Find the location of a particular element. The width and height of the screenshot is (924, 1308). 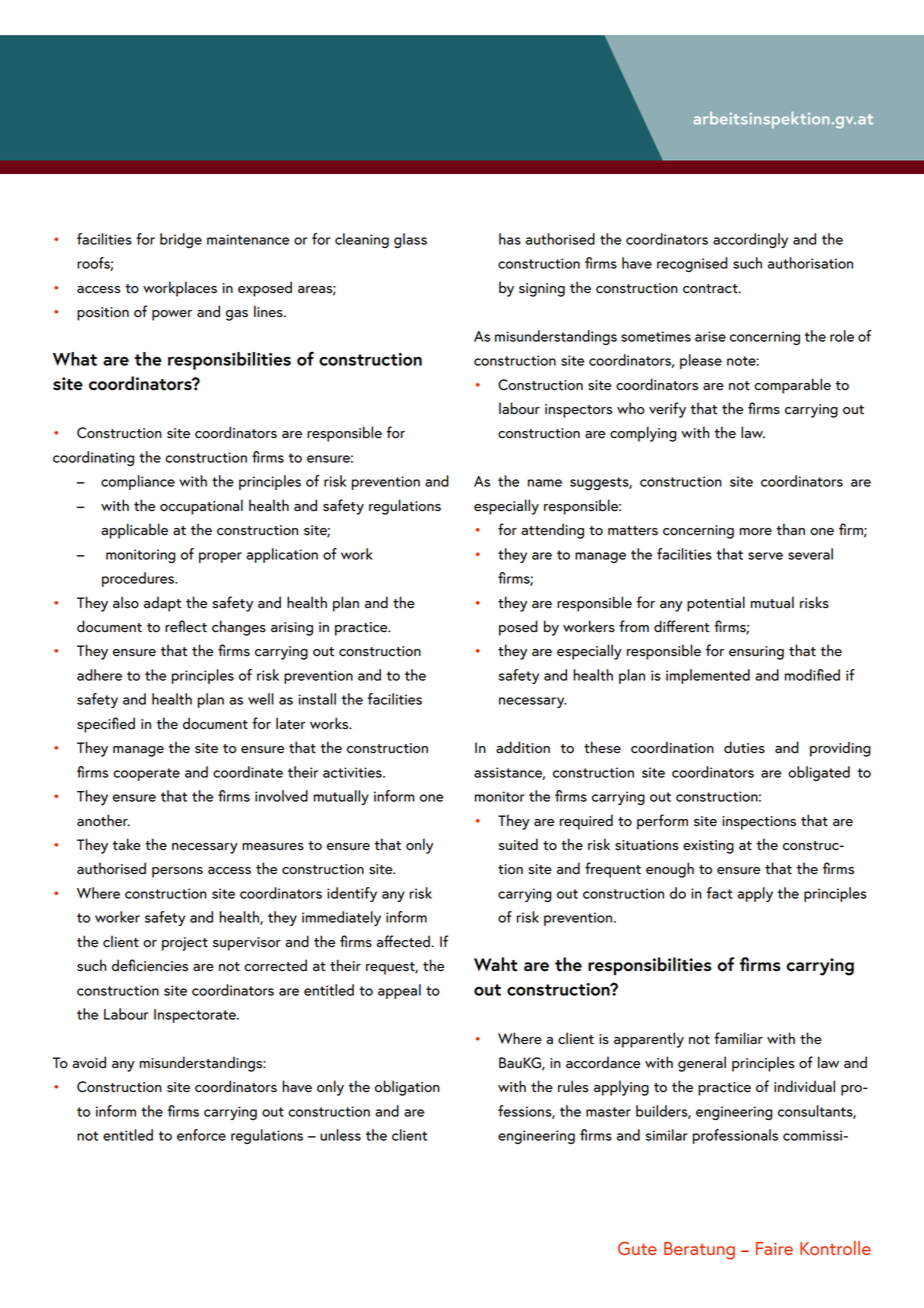

activities is located at coordinates (353, 772).
